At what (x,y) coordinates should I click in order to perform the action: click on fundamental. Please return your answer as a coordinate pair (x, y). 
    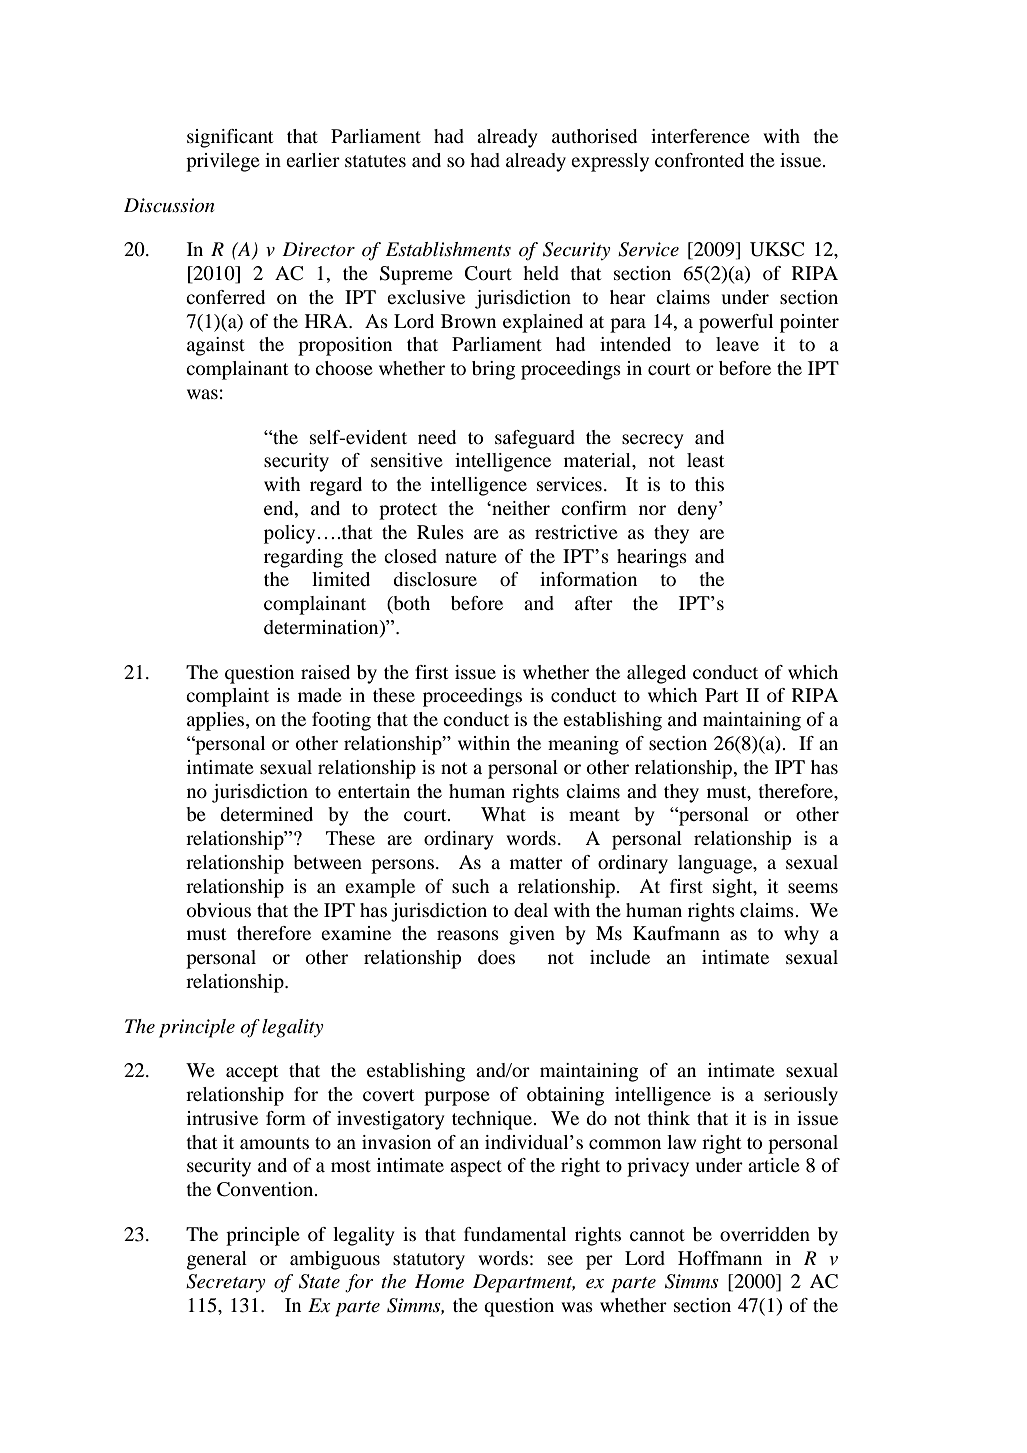
    Looking at the image, I should click on (515, 1234).
